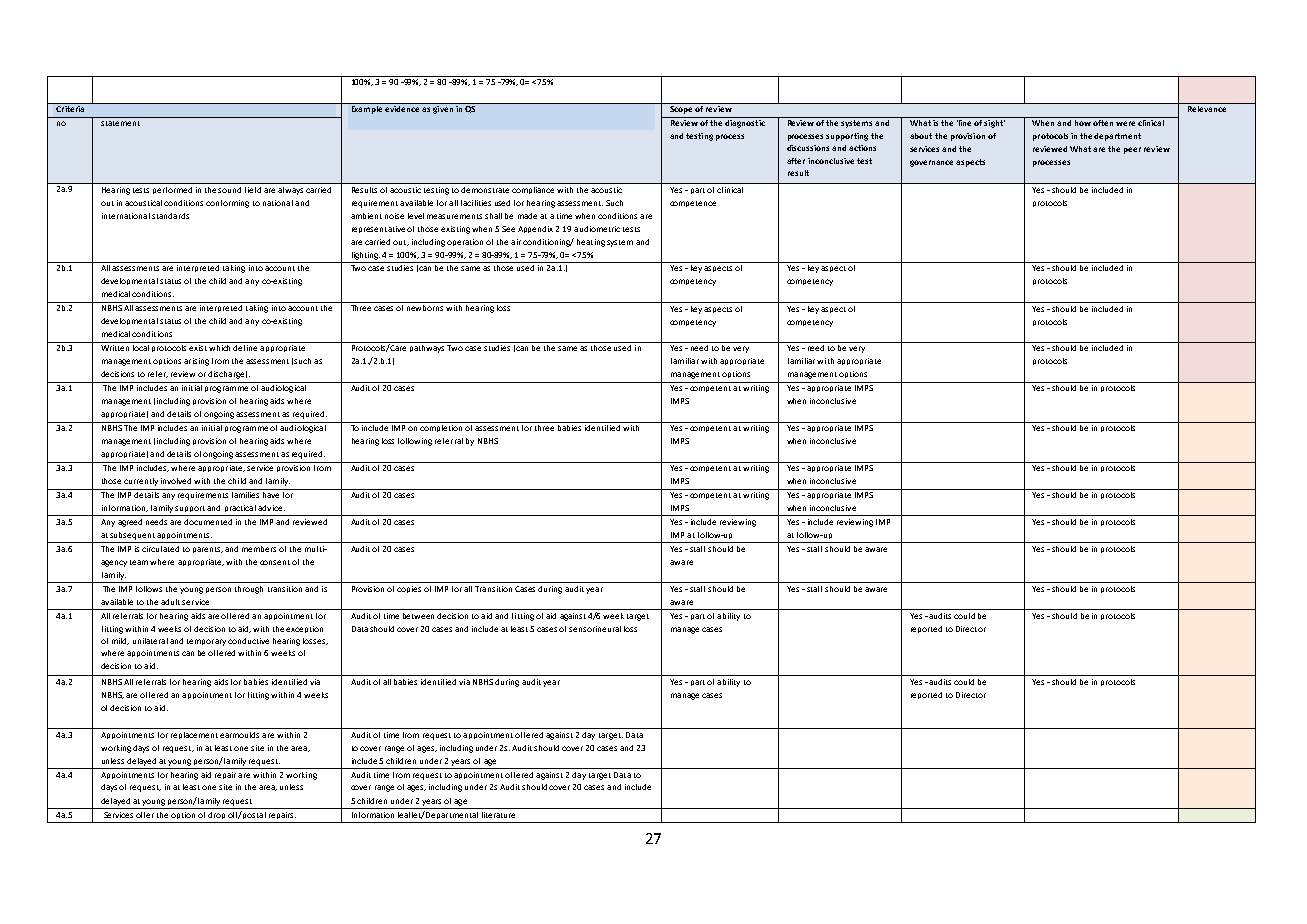 This screenshot has width=1307, height=924. I want to click on diagnostic, so click(745, 122).
